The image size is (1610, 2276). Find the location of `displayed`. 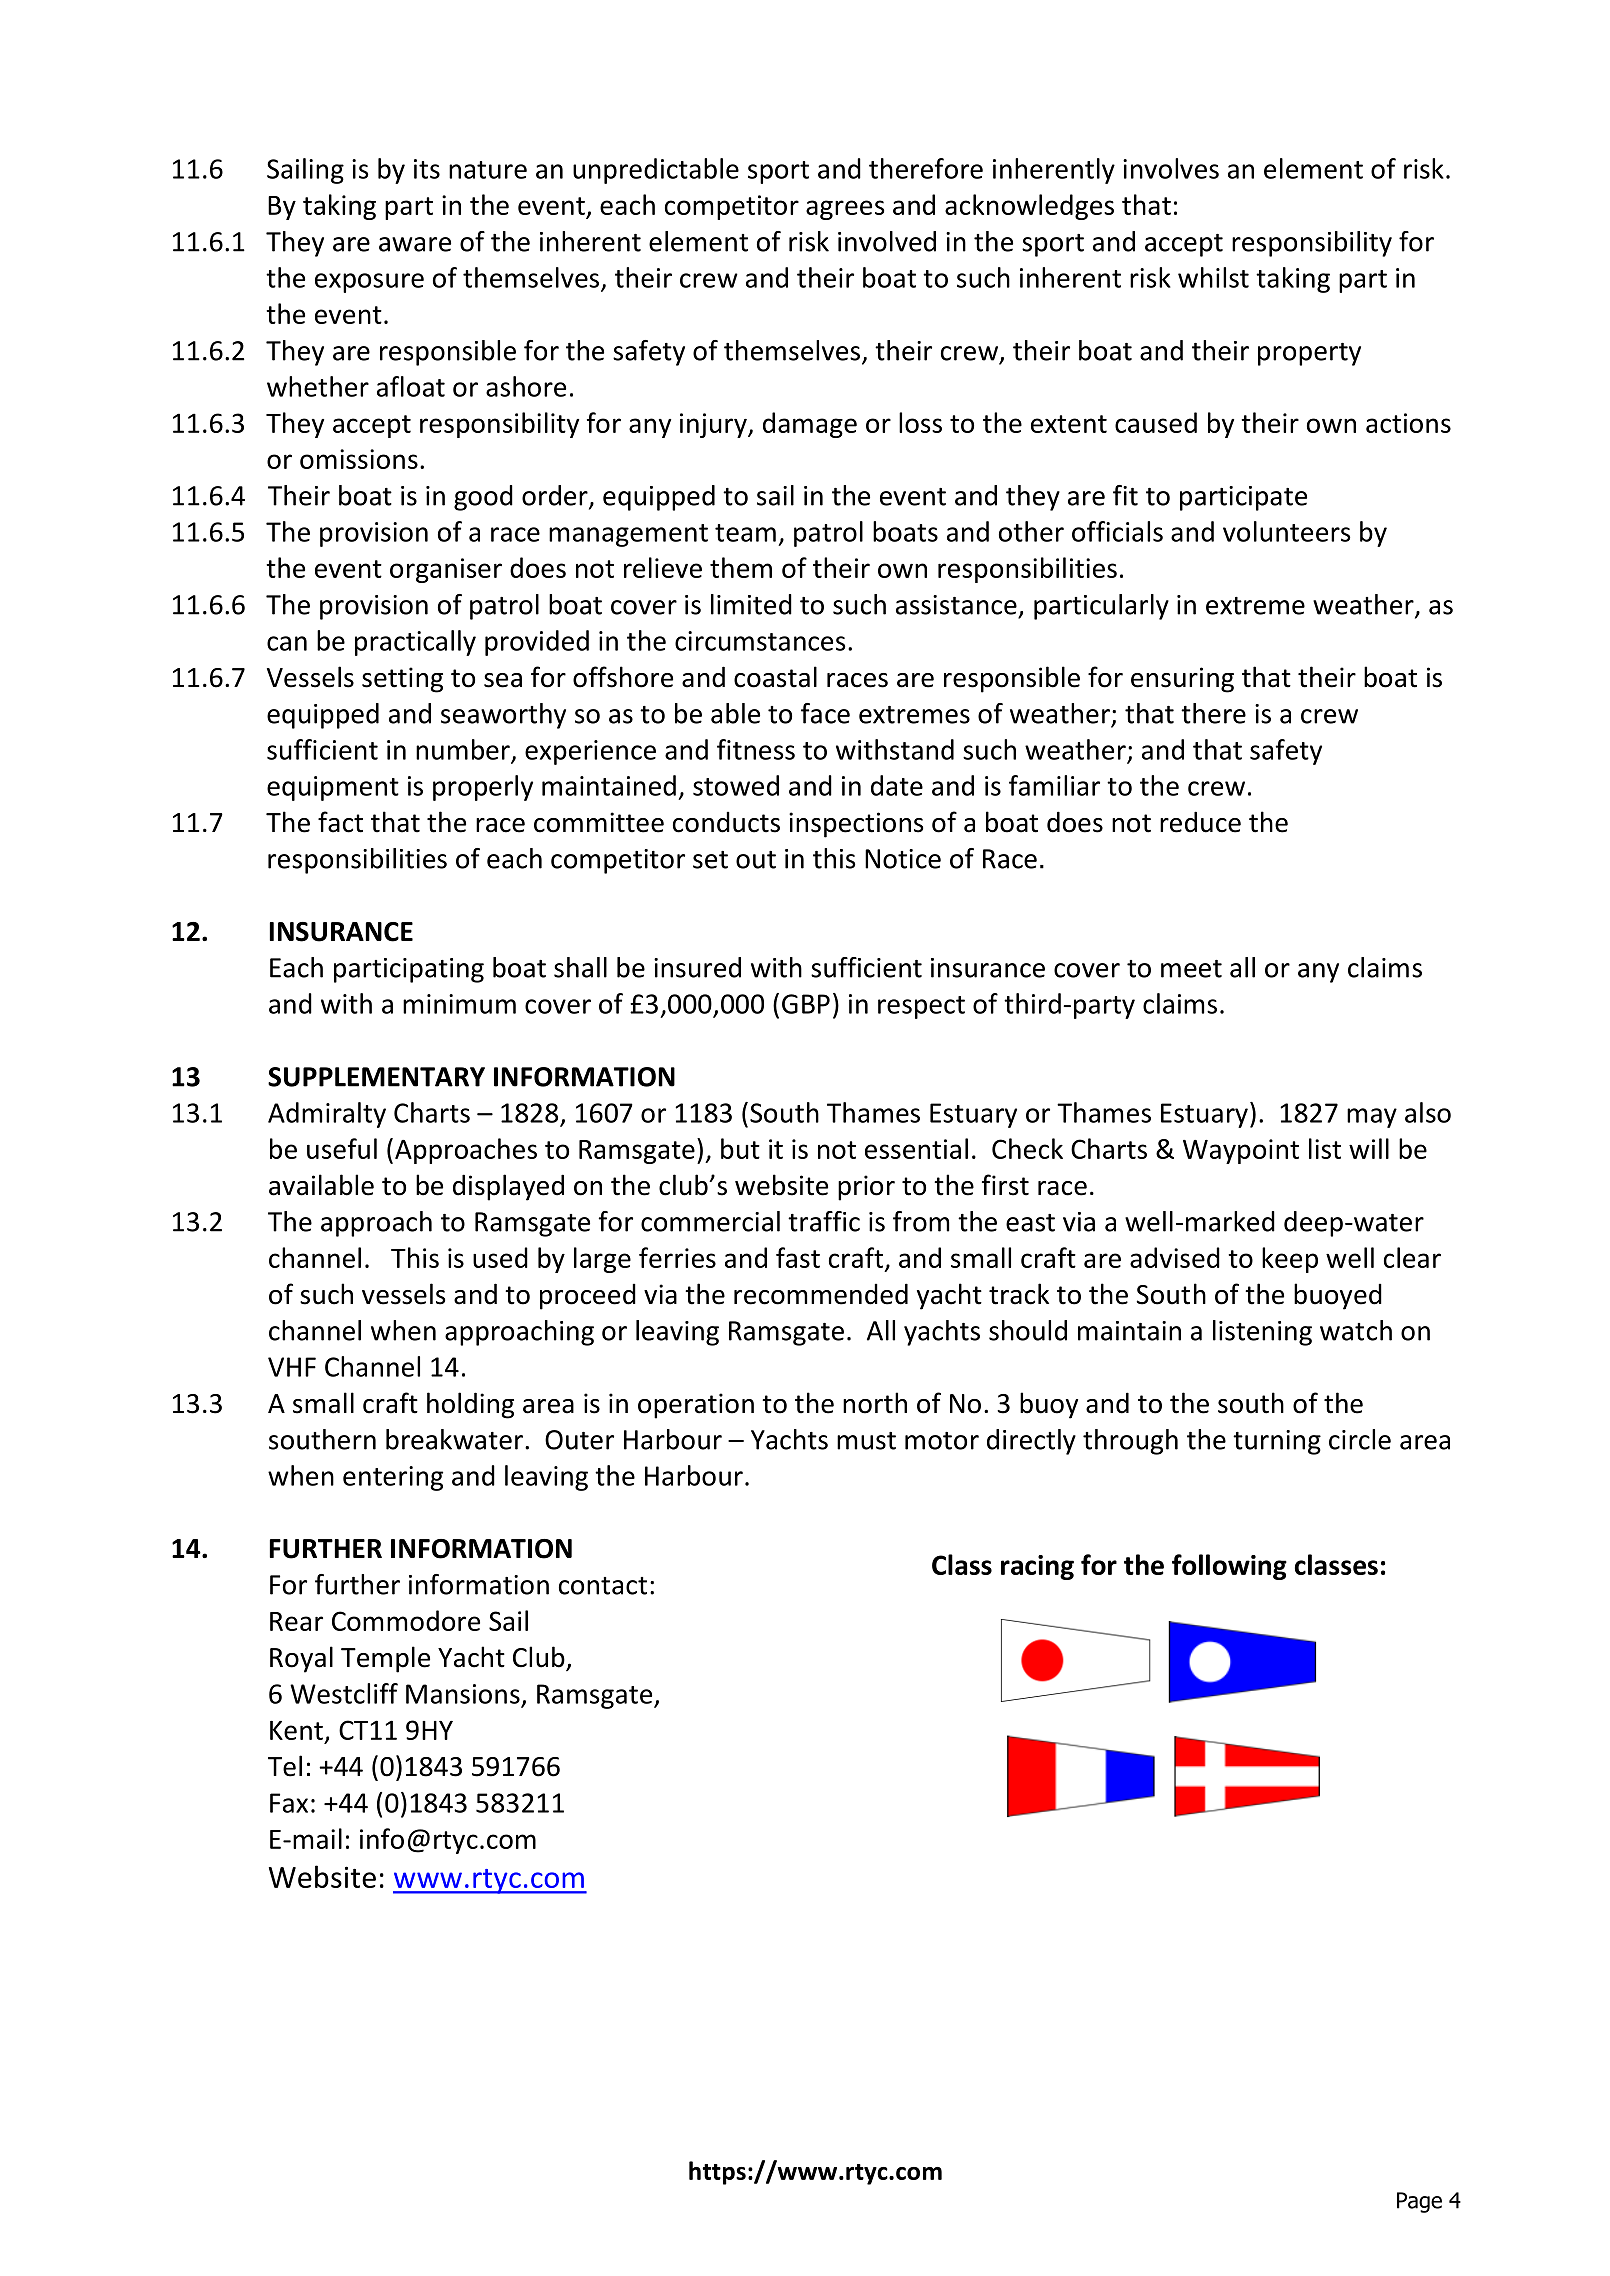

displayed is located at coordinates (508, 1187).
